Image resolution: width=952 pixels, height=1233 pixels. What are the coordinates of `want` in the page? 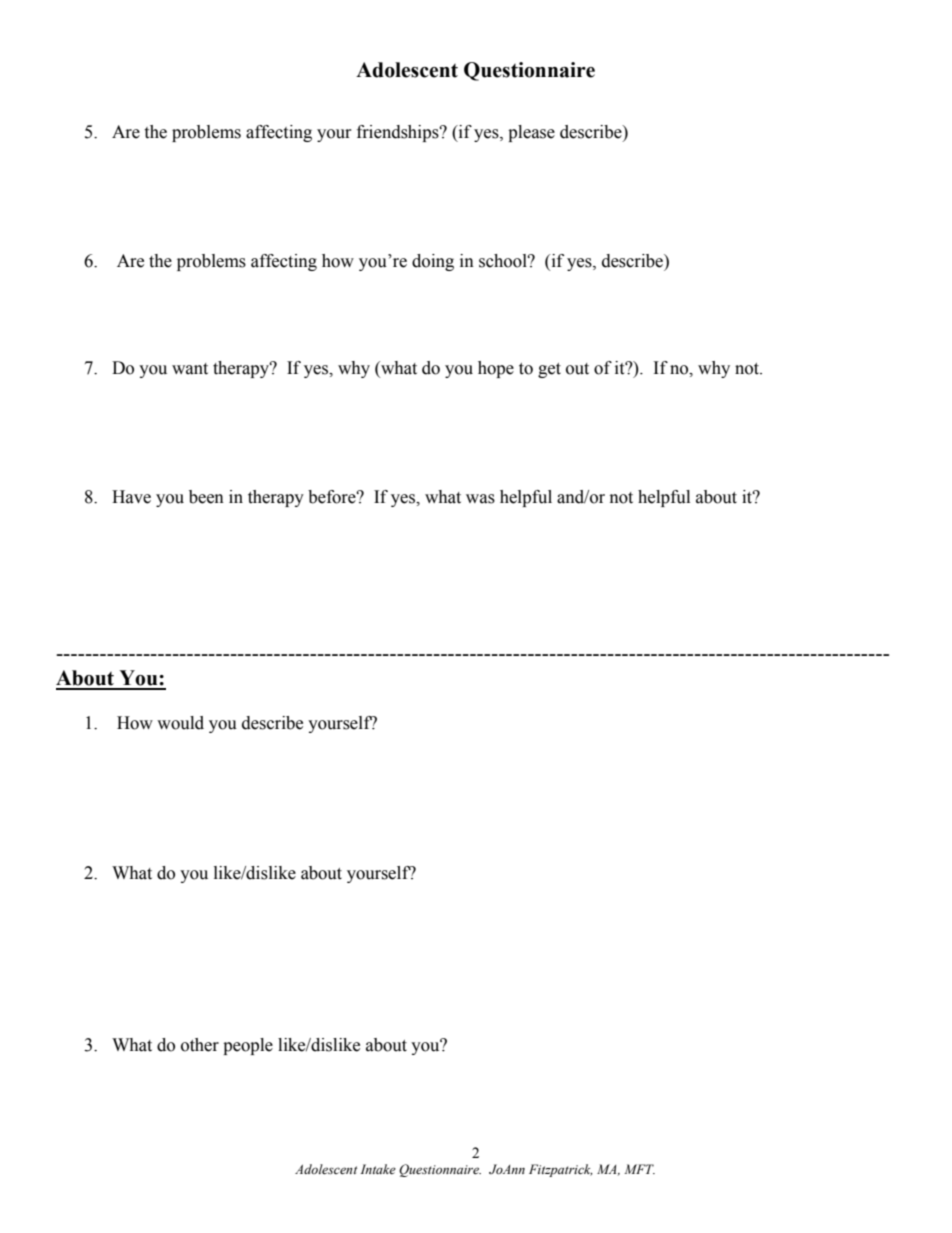 It's located at (190, 369).
